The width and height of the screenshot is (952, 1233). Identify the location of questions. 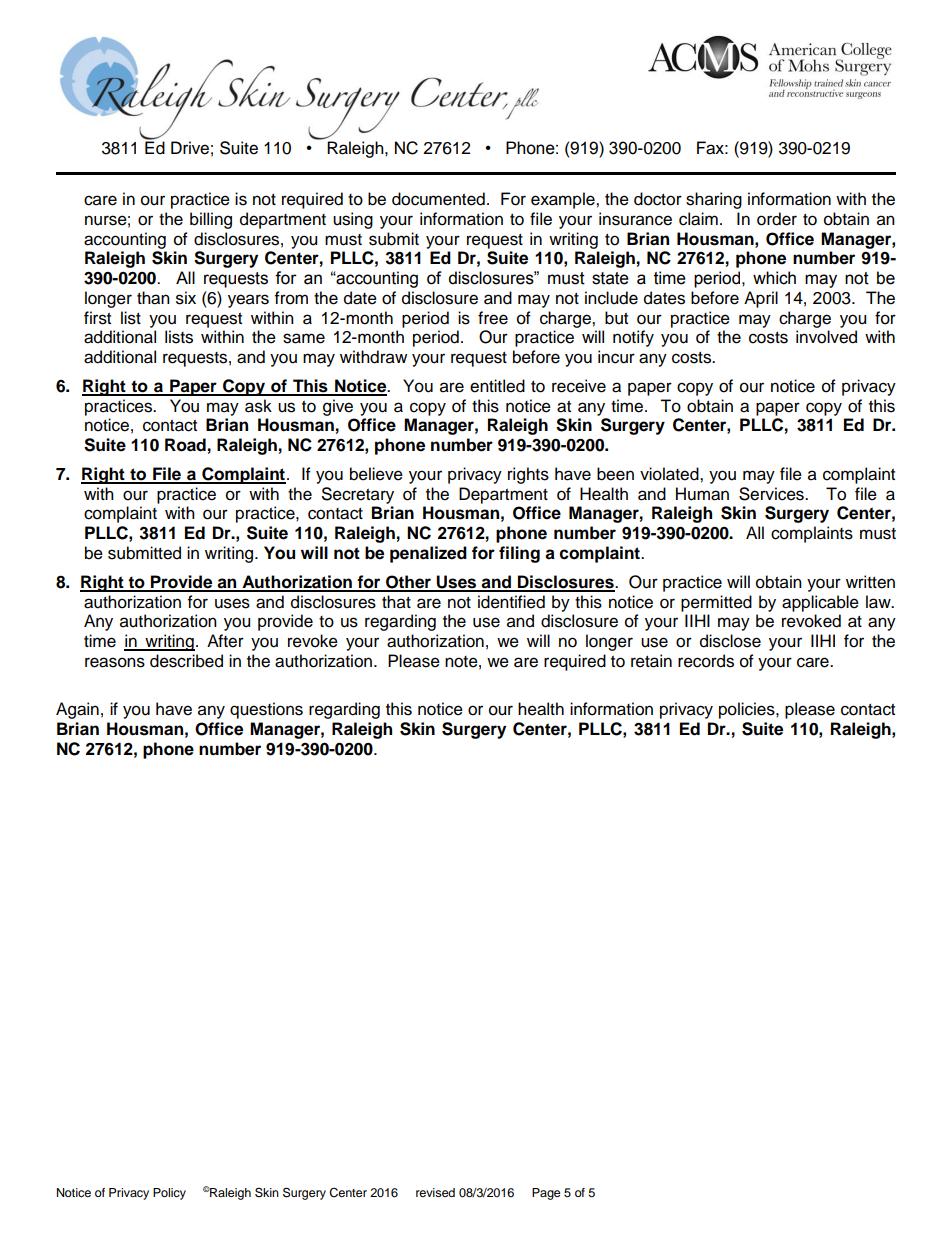
(266, 710).
